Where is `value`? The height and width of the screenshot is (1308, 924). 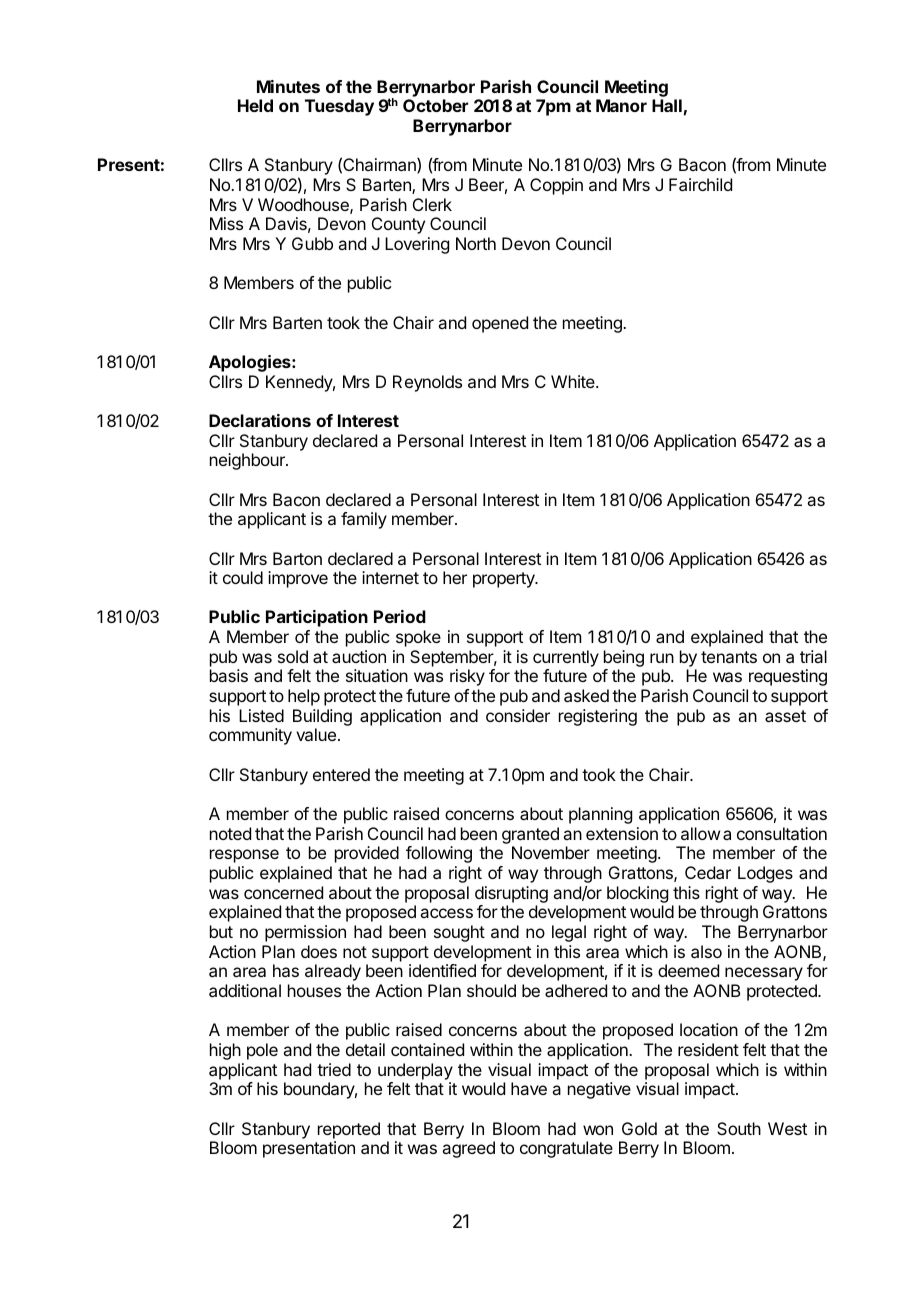
value is located at coordinates (316, 734).
